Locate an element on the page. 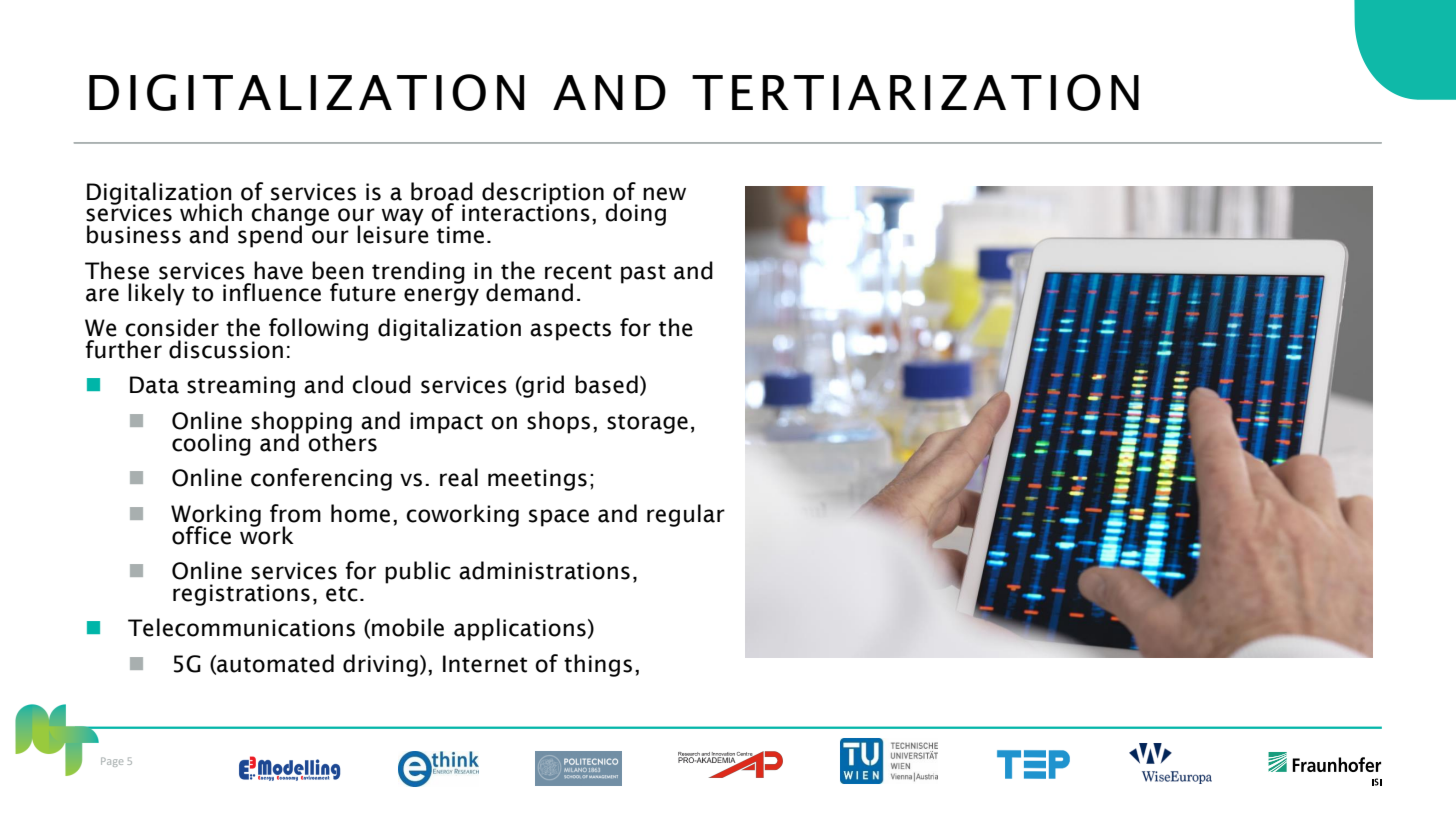  mobile is located at coordinates (408, 627).
